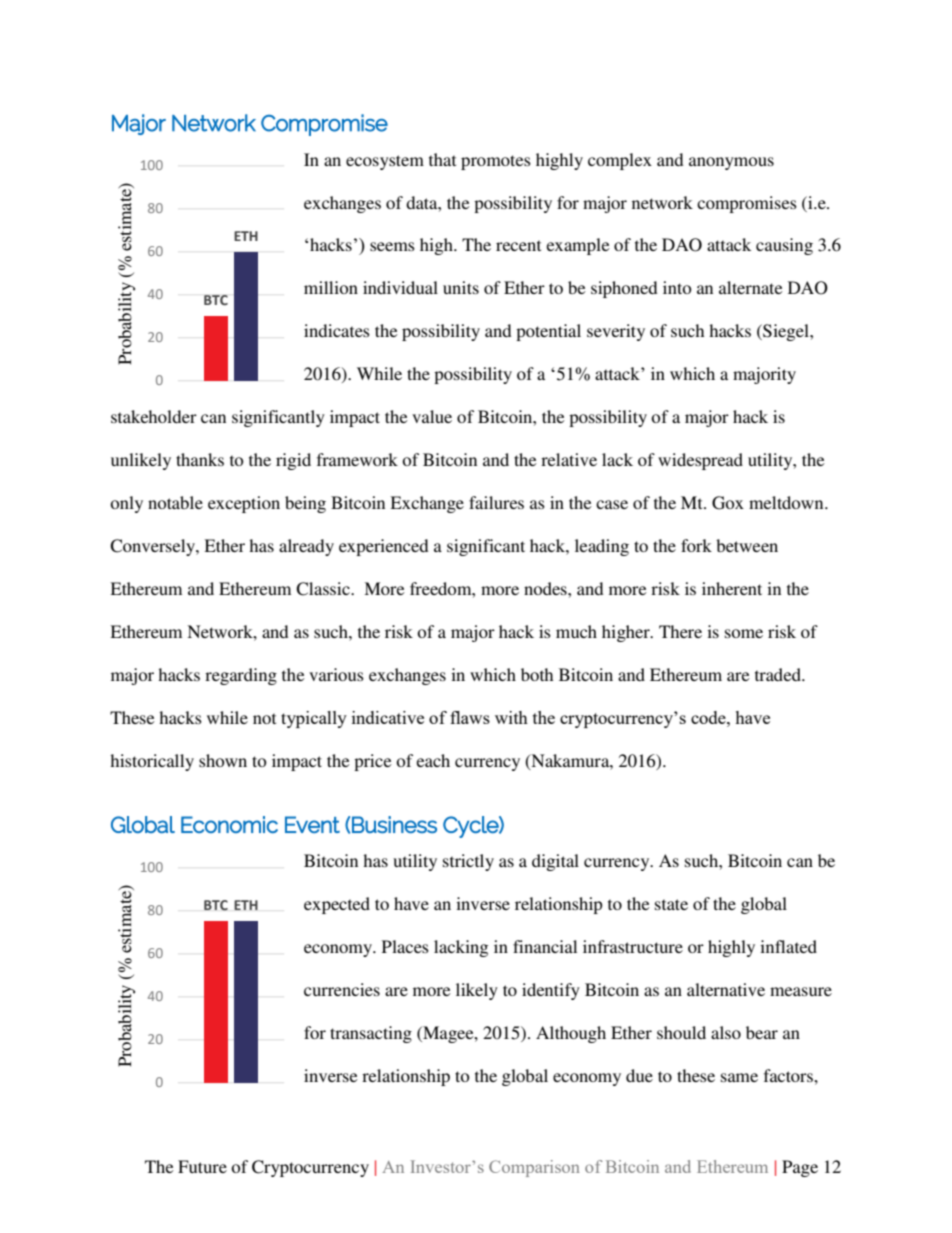  Describe the element at coordinates (671, 904) in the image. I see `state` at that location.
